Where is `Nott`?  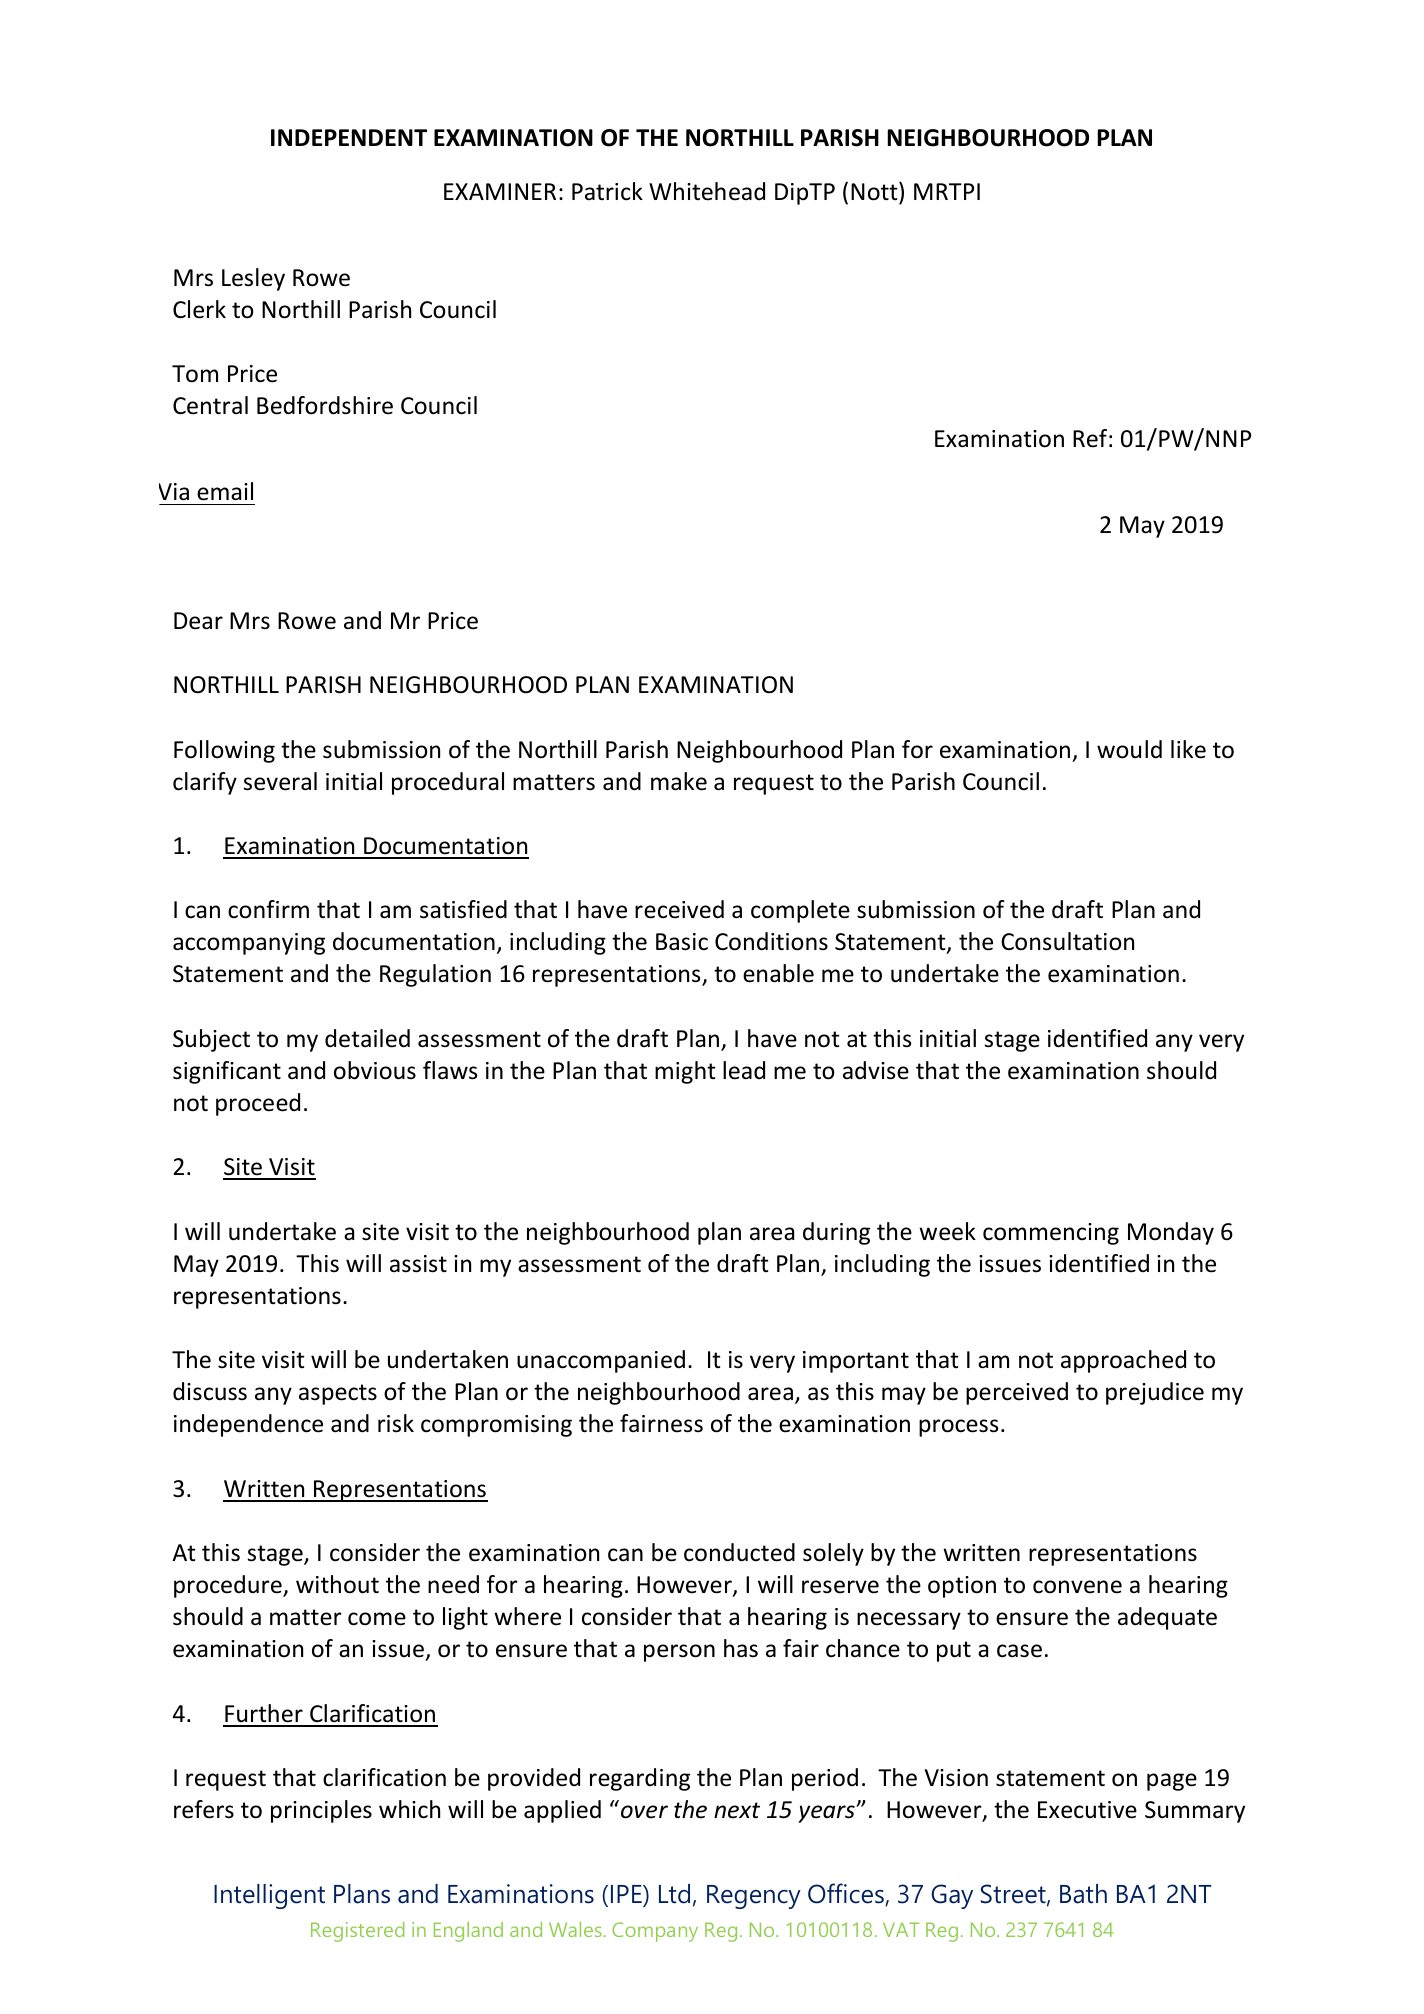 Nott is located at coordinates (875, 191).
